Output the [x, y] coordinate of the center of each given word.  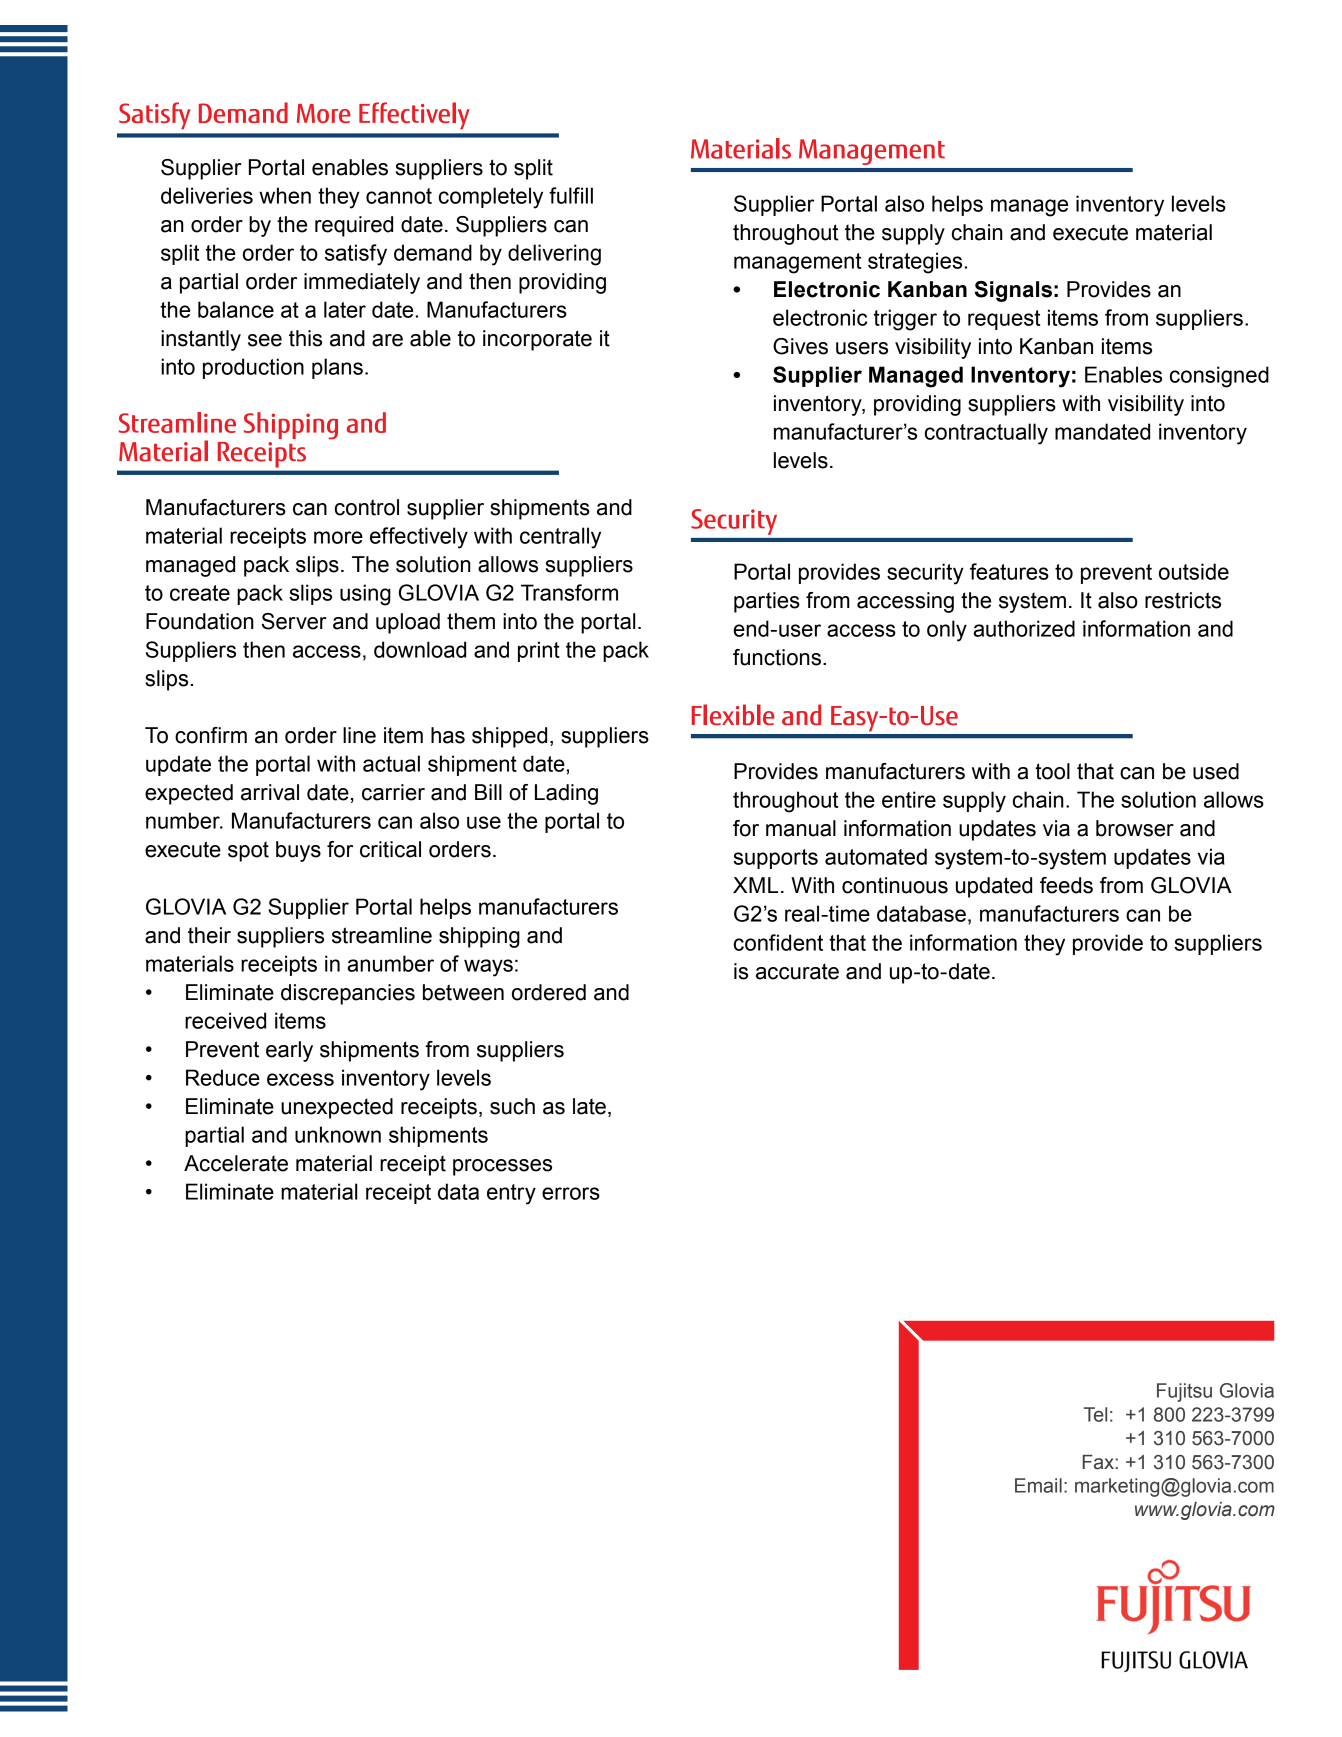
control [367, 507]
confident [778, 942]
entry [511, 1194]
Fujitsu [1184, 1392]
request [1004, 320]
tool [1052, 771]
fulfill [571, 195]
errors [571, 1193]
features [1009, 571]
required [354, 226]
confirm [211, 735]
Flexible [733, 714]
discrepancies [348, 994]
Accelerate [236, 1163]
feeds [1066, 885]
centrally [560, 538]
